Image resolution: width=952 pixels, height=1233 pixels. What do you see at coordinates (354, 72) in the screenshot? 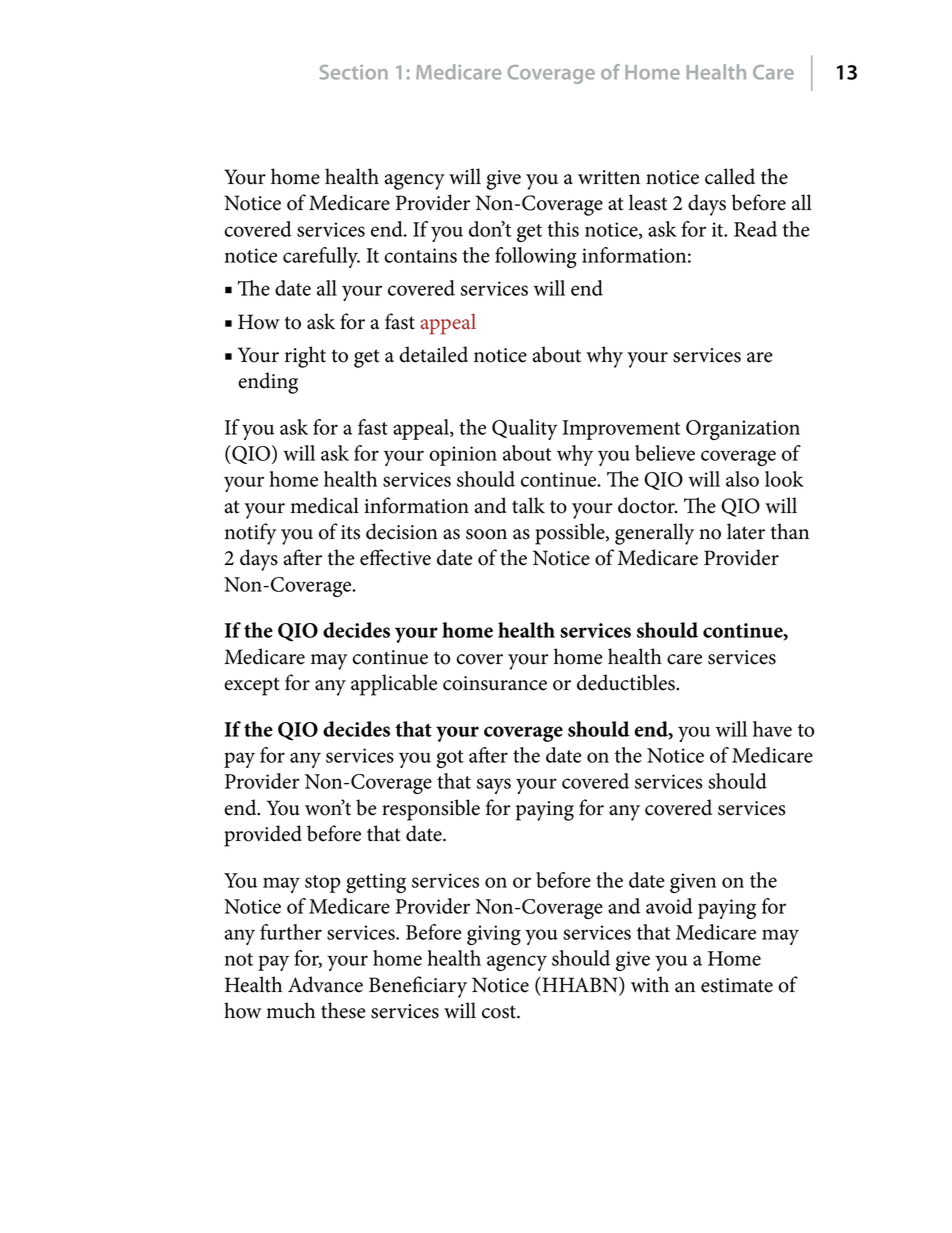
I see `Section` at bounding box center [354, 72].
